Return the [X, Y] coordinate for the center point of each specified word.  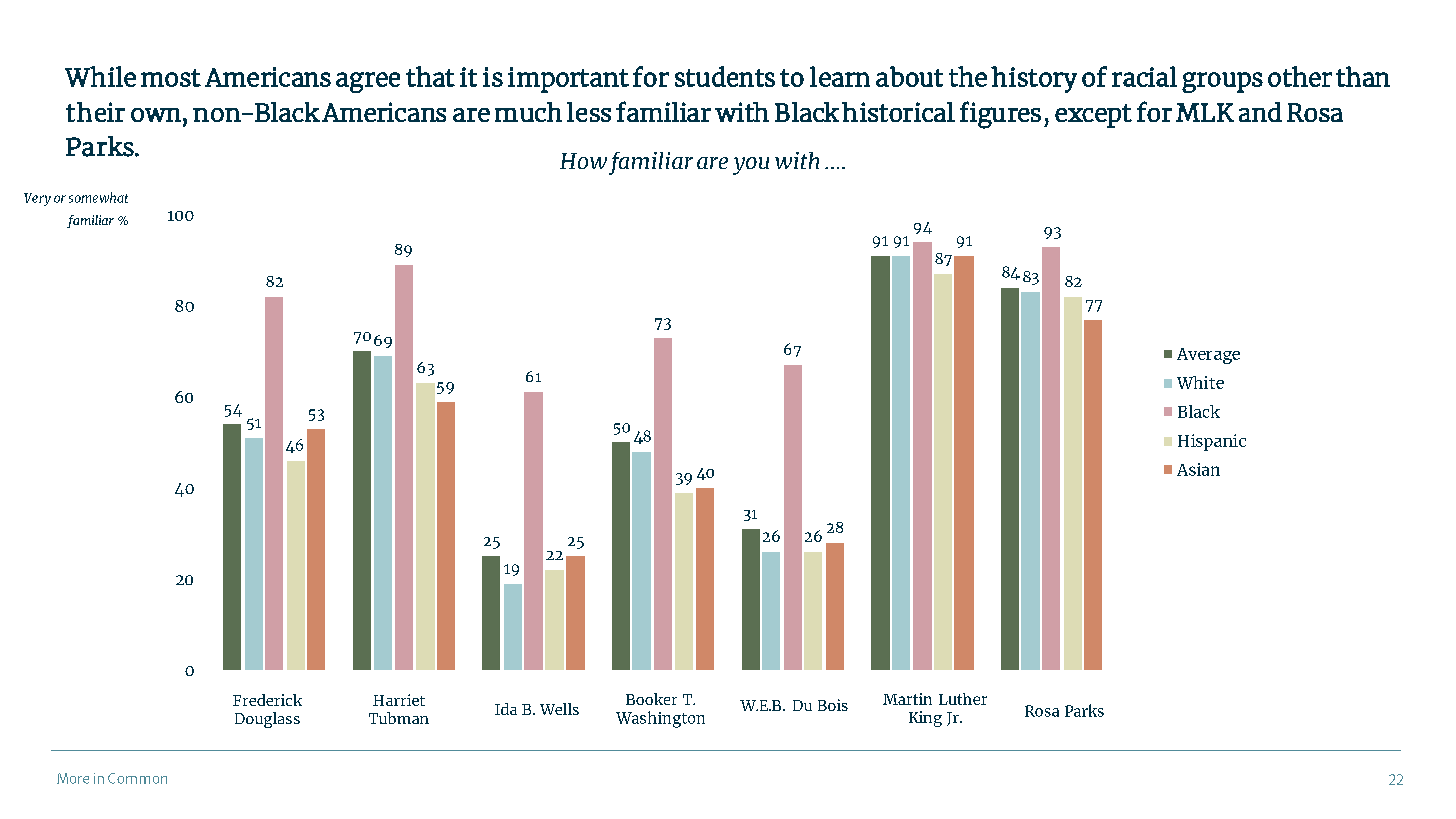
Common [137, 778]
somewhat [98, 197]
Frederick [267, 700]
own [156, 115]
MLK [1205, 112]
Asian [1198, 469]
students [725, 76]
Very [37, 199]
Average [1208, 356]
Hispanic [1212, 442]
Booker [651, 699]
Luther [963, 699]
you [751, 166]
